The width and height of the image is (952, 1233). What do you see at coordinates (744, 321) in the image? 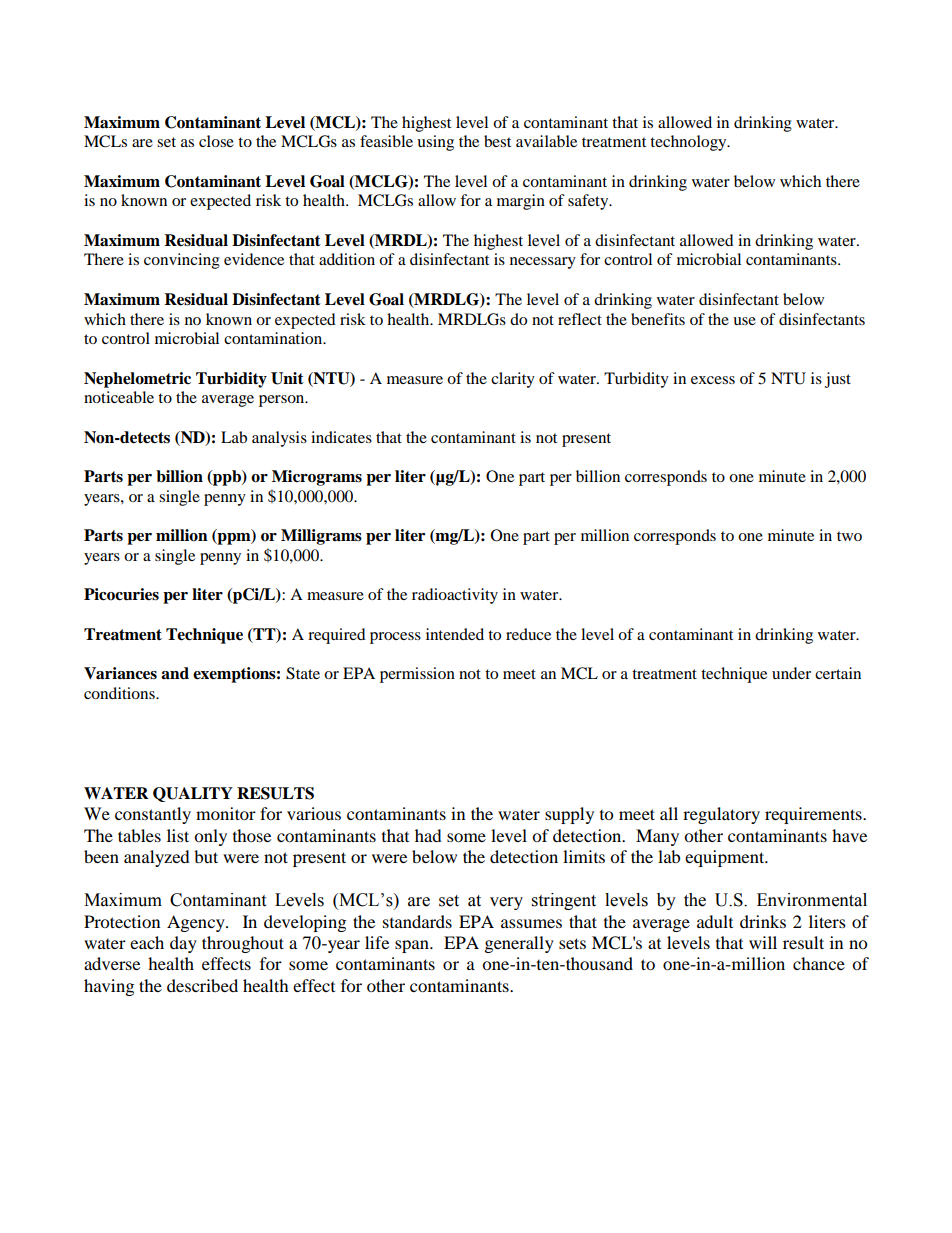
I see `use` at bounding box center [744, 321].
